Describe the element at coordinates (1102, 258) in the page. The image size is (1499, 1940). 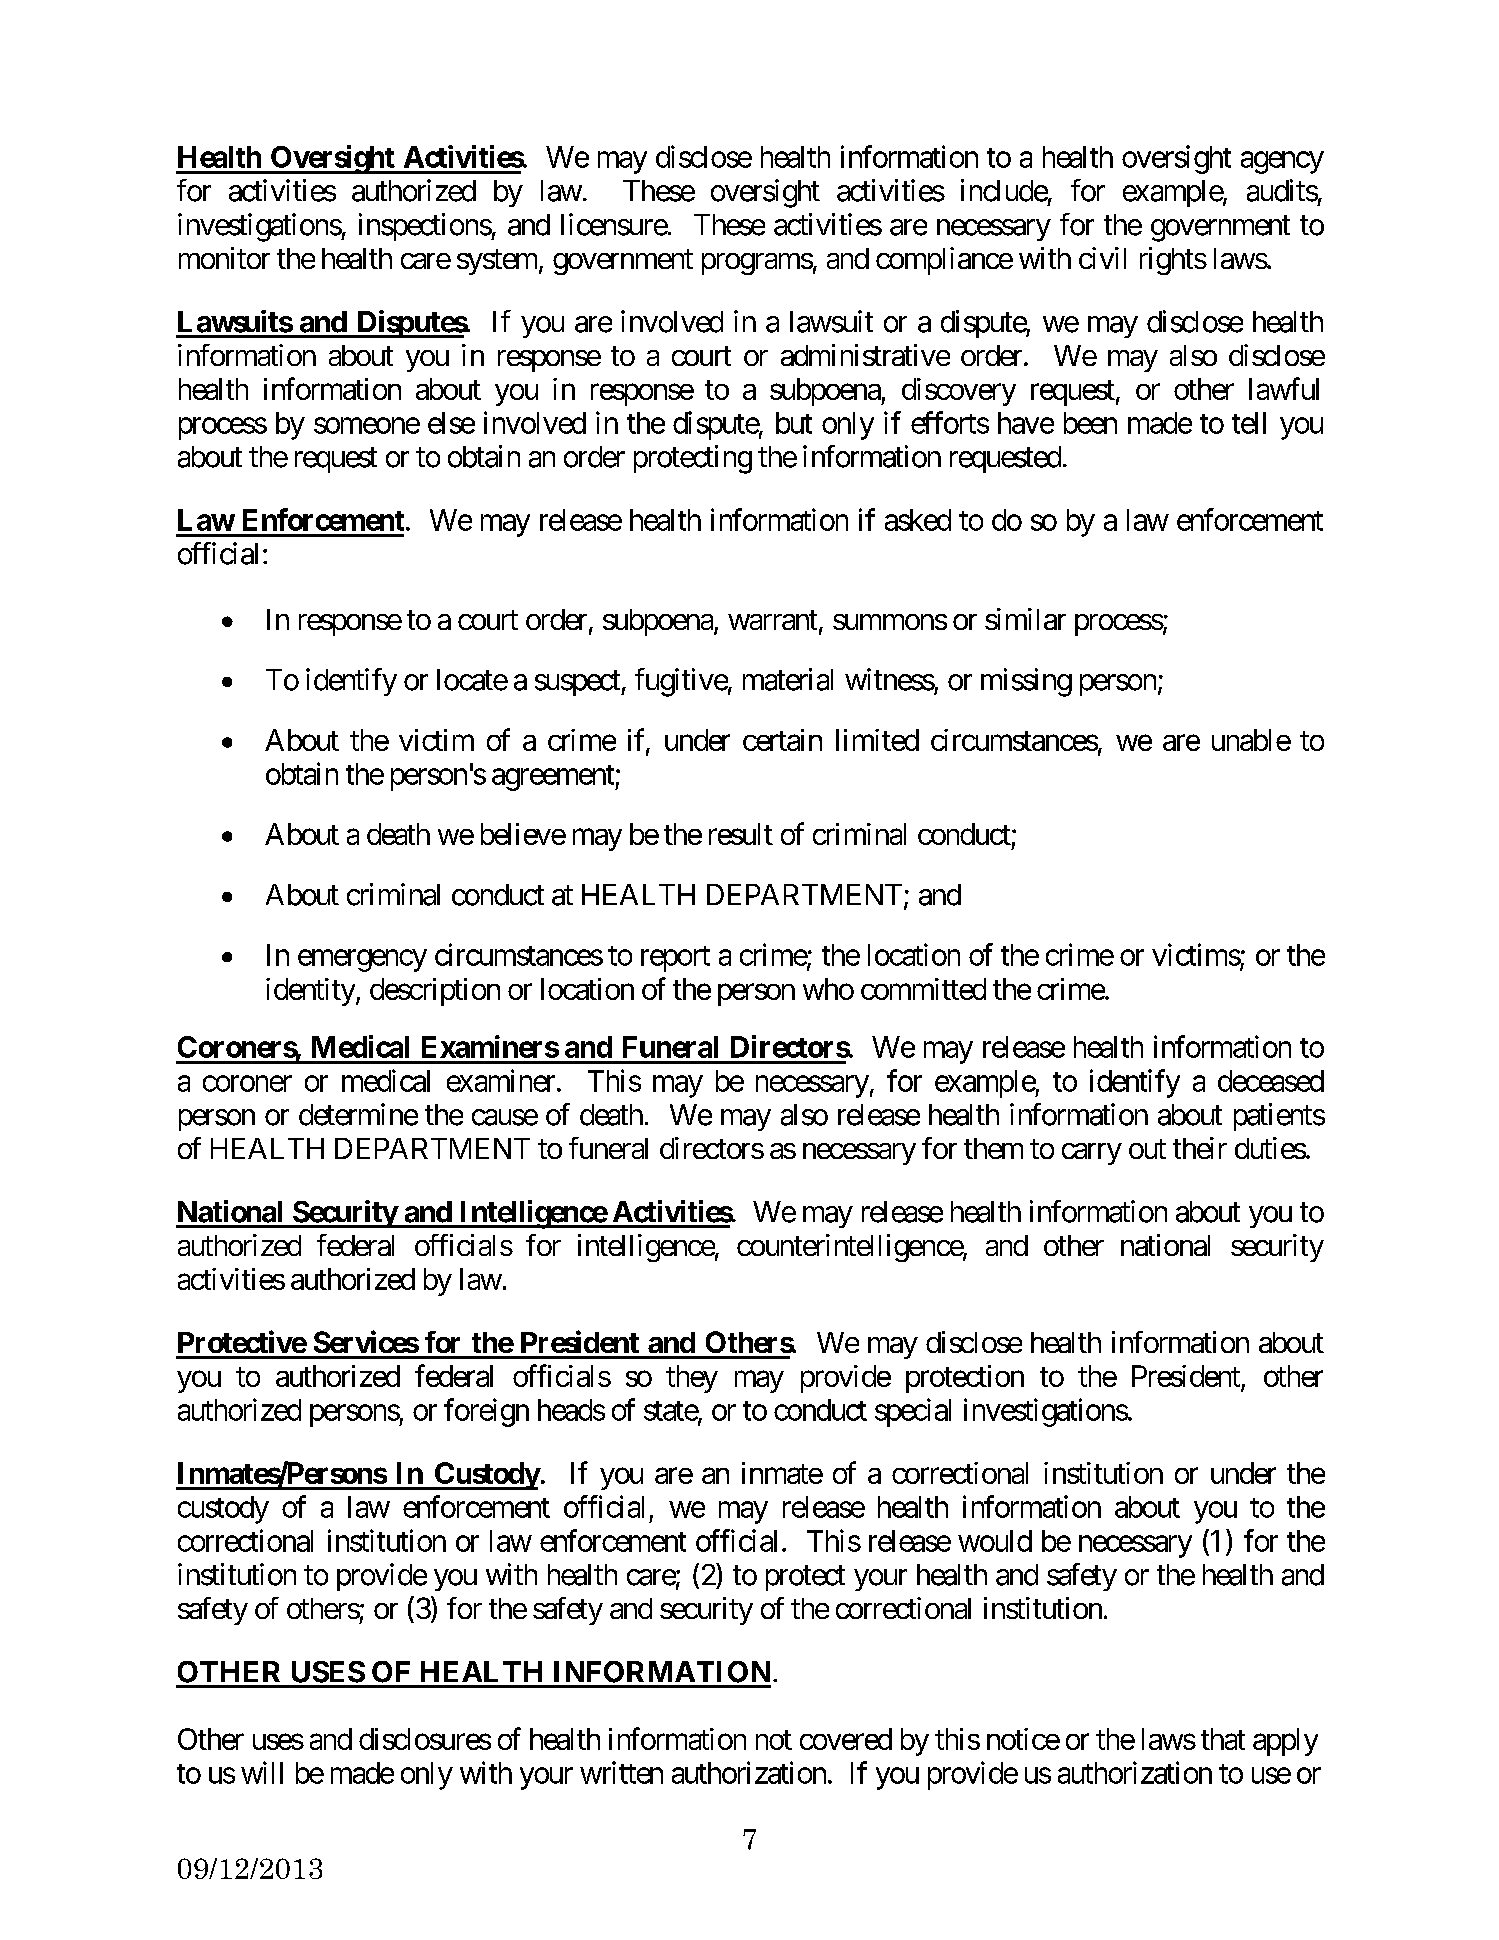
I see `civil` at that location.
